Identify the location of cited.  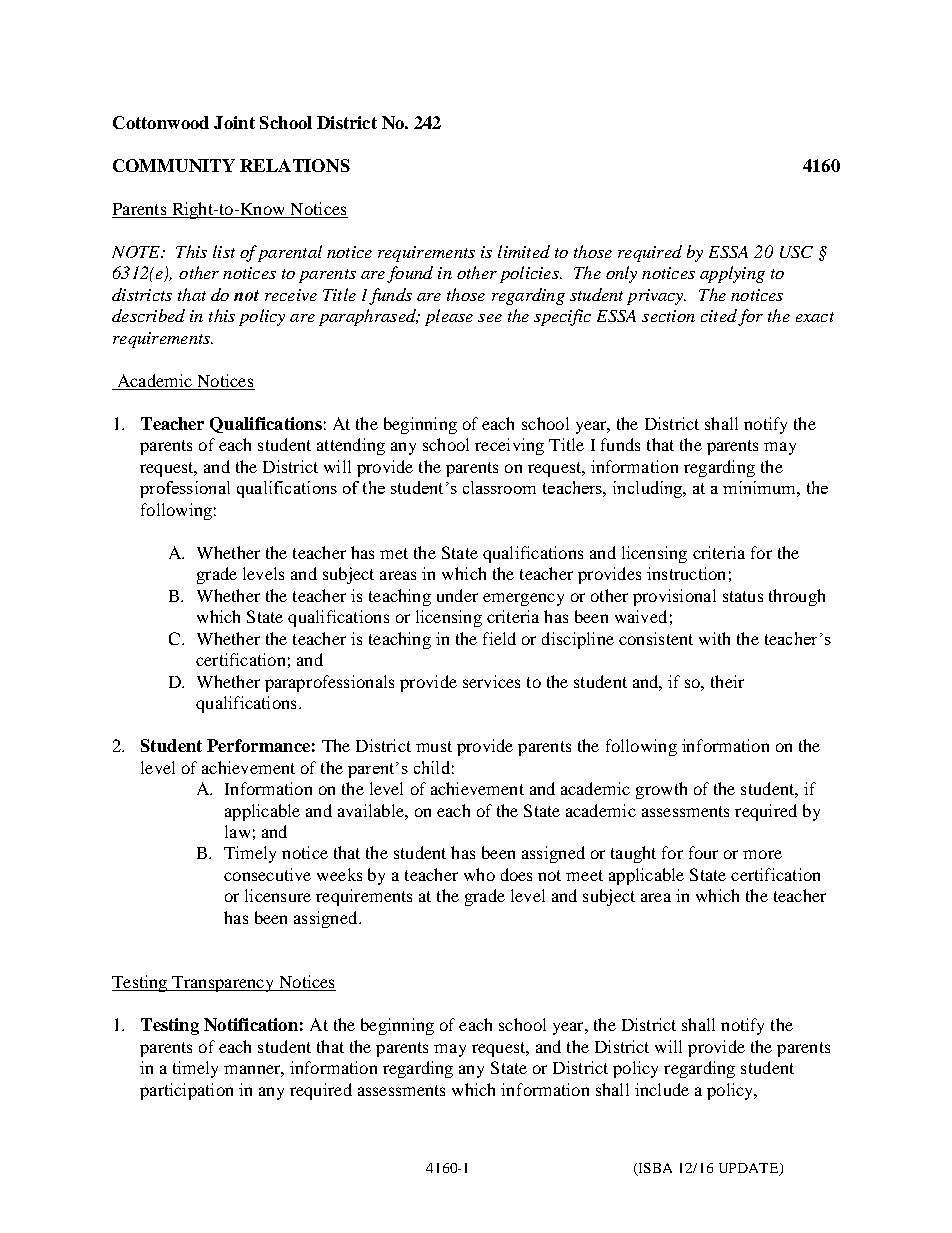
(719, 315).
